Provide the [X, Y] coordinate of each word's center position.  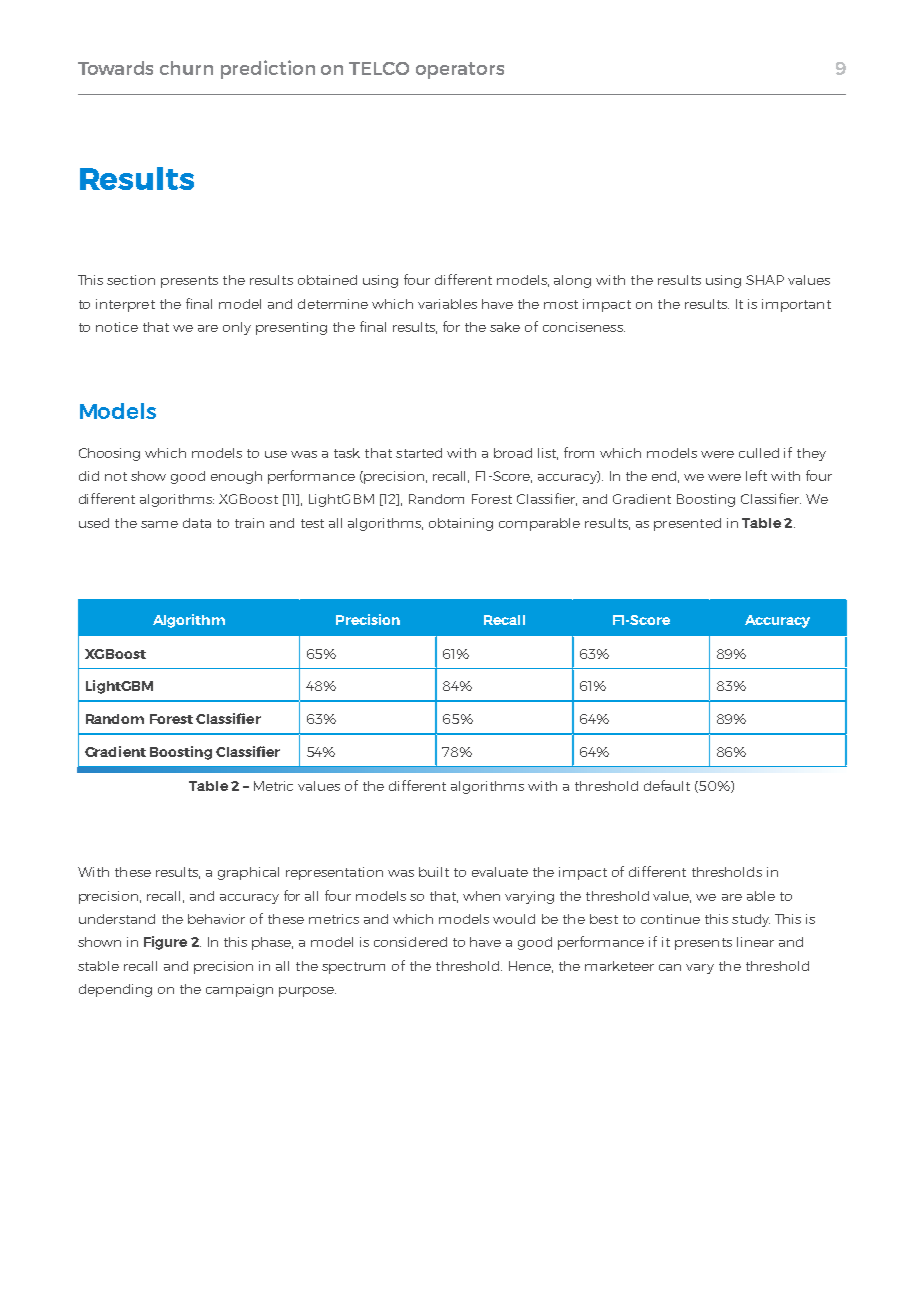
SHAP [765, 280]
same [159, 524]
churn [186, 68]
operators [460, 70]
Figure [165, 943]
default [667, 785]
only [237, 328]
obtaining [461, 524]
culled [759, 453]
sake [505, 327]
